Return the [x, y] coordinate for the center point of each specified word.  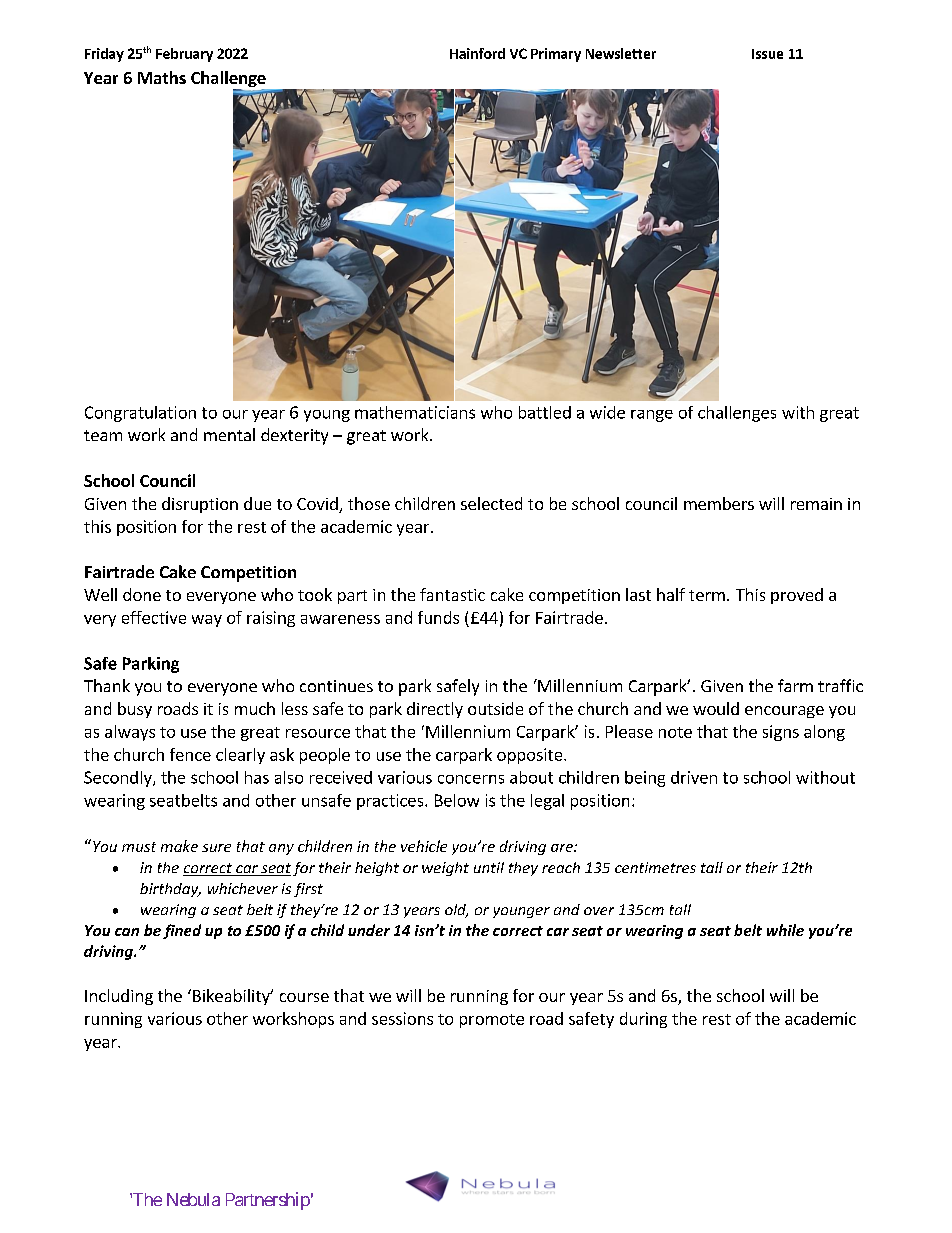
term [707, 595]
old [456, 911]
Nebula [193, 1199]
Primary [556, 55]
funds [438, 617]
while [785, 930]
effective [154, 617]
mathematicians [415, 412]
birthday [170, 890]
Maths [162, 77]
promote [492, 1021]
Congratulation [140, 414]
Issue [767, 54]
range [652, 416]
